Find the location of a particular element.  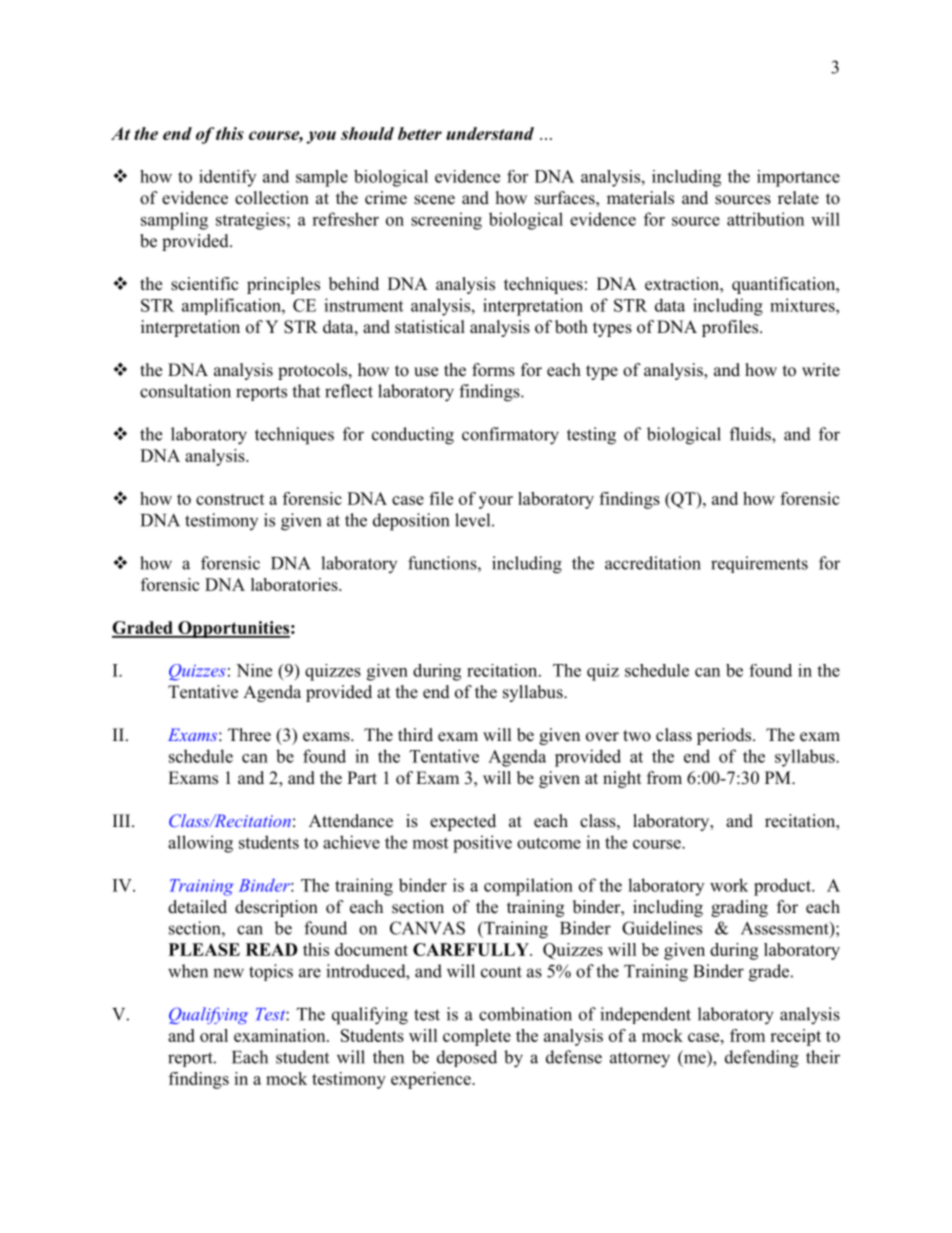

understand is located at coordinates (490, 133).
